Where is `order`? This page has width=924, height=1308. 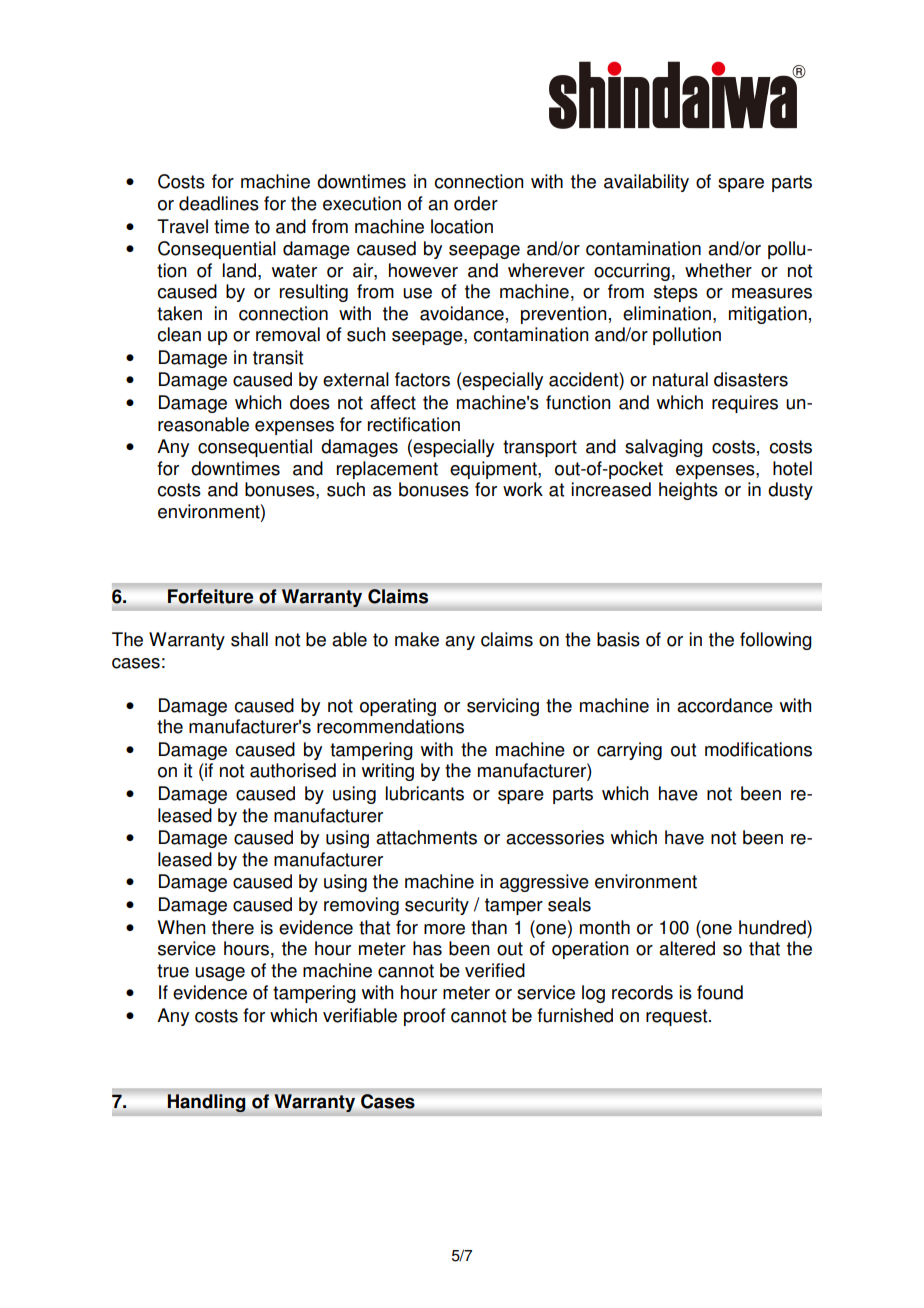 order is located at coordinates (476, 203).
